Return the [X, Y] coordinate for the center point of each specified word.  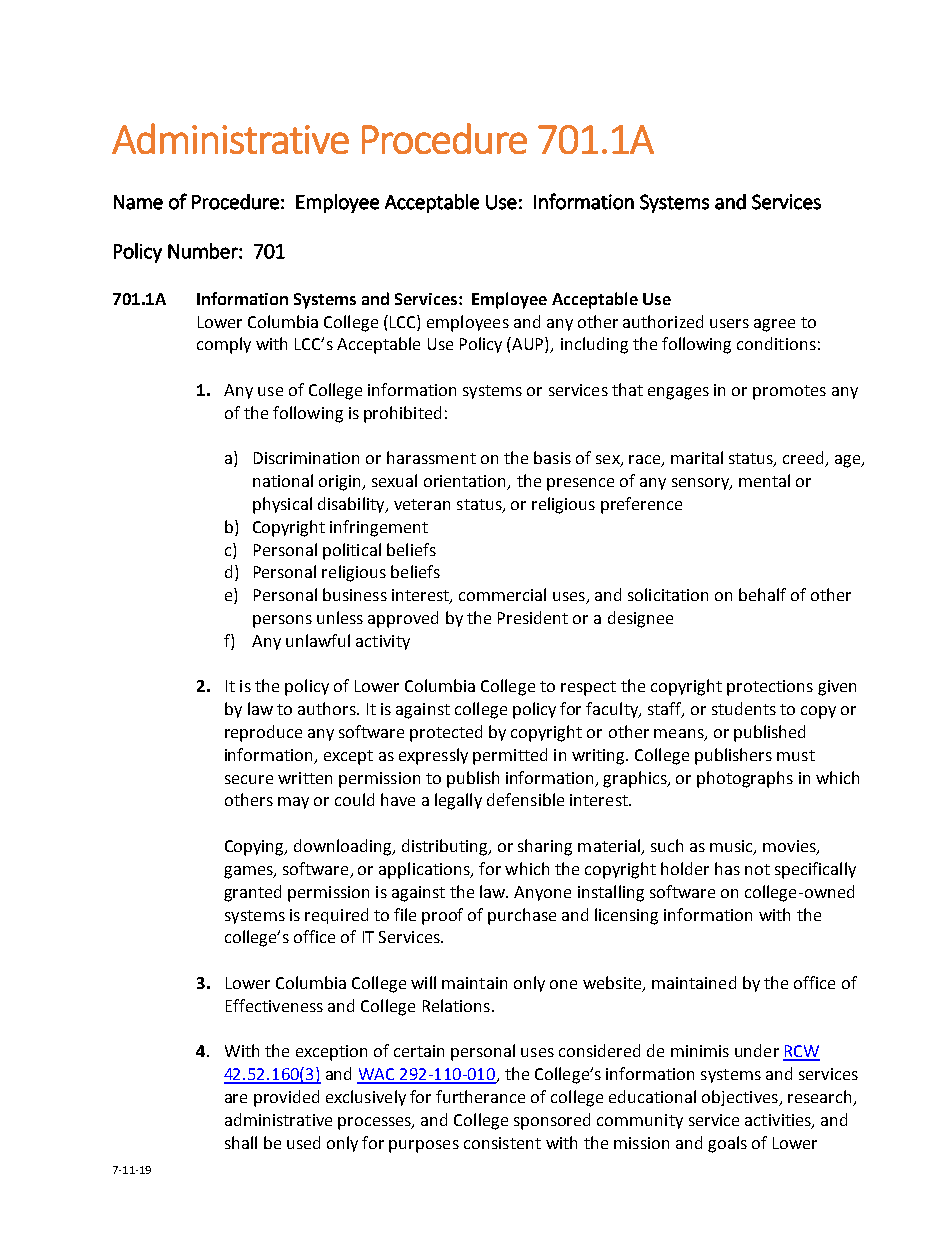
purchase [522, 916]
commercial [502, 594]
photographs [745, 779]
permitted [510, 756]
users [729, 323]
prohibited [402, 414]
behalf [762, 594]
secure [249, 779]
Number [204, 251]
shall [241, 1142]
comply [224, 345]
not [757, 869]
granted [252, 893]
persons [282, 621]
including [594, 345]
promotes [789, 392]
